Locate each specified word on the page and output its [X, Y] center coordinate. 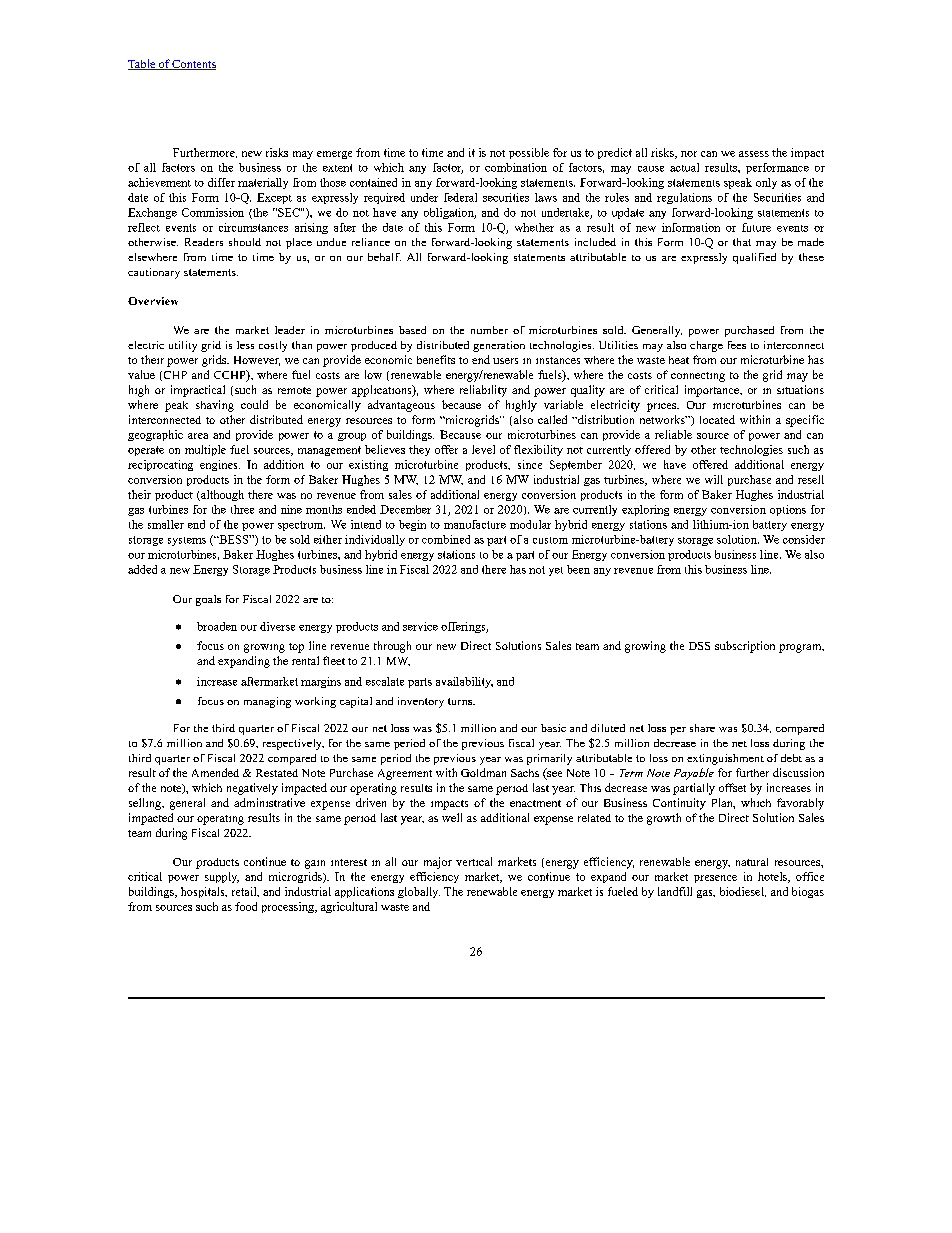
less [245, 345]
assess [754, 154]
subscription [745, 647]
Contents [193, 65]
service [420, 626]
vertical [474, 861]
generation [499, 346]
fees [737, 345]
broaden [217, 626]
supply [222, 877]
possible [529, 153]
